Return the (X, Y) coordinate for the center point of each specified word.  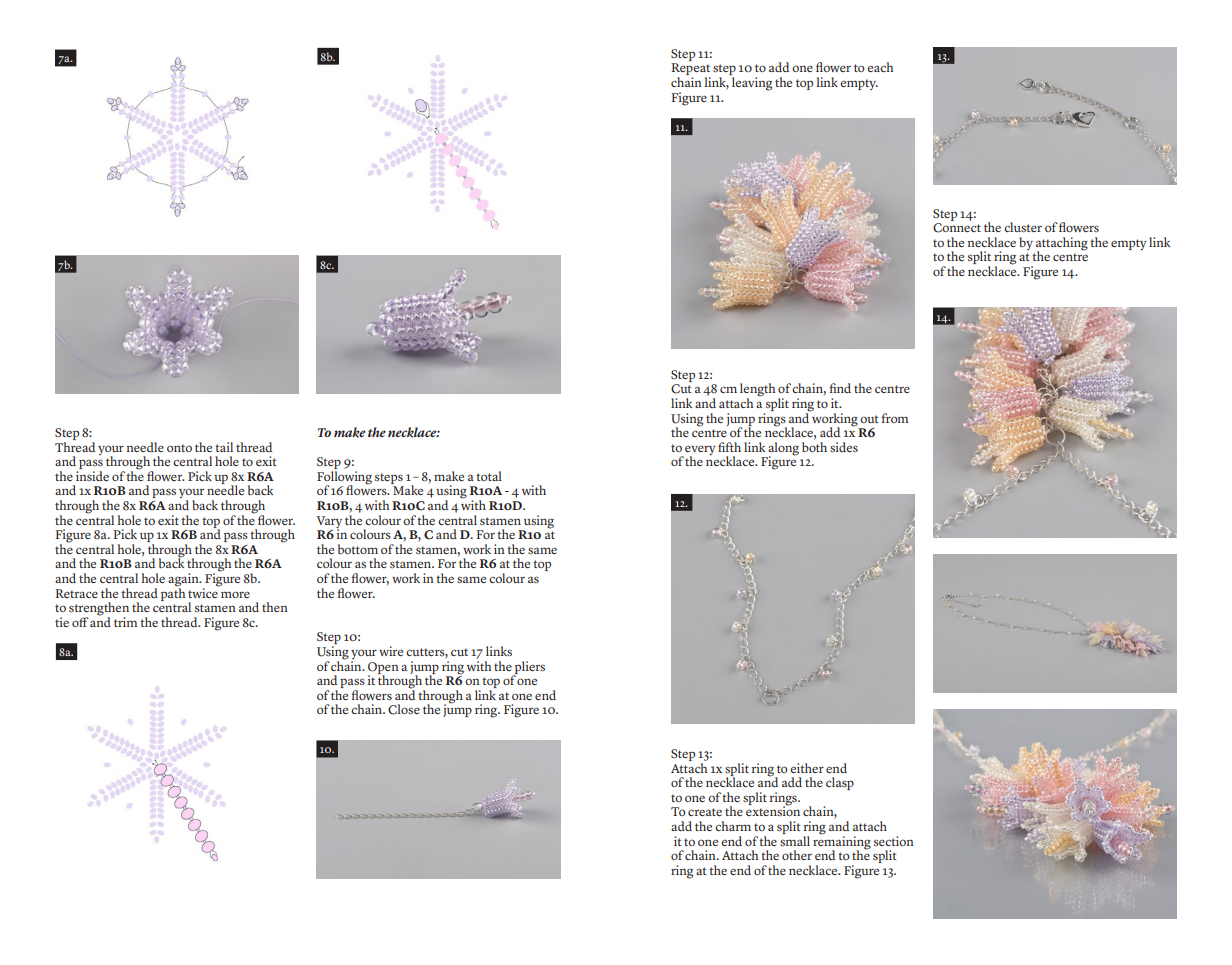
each (880, 67)
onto (179, 448)
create (705, 812)
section (894, 841)
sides (844, 447)
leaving (752, 84)
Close (404, 709)
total (489, 476)
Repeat (691, 70)
